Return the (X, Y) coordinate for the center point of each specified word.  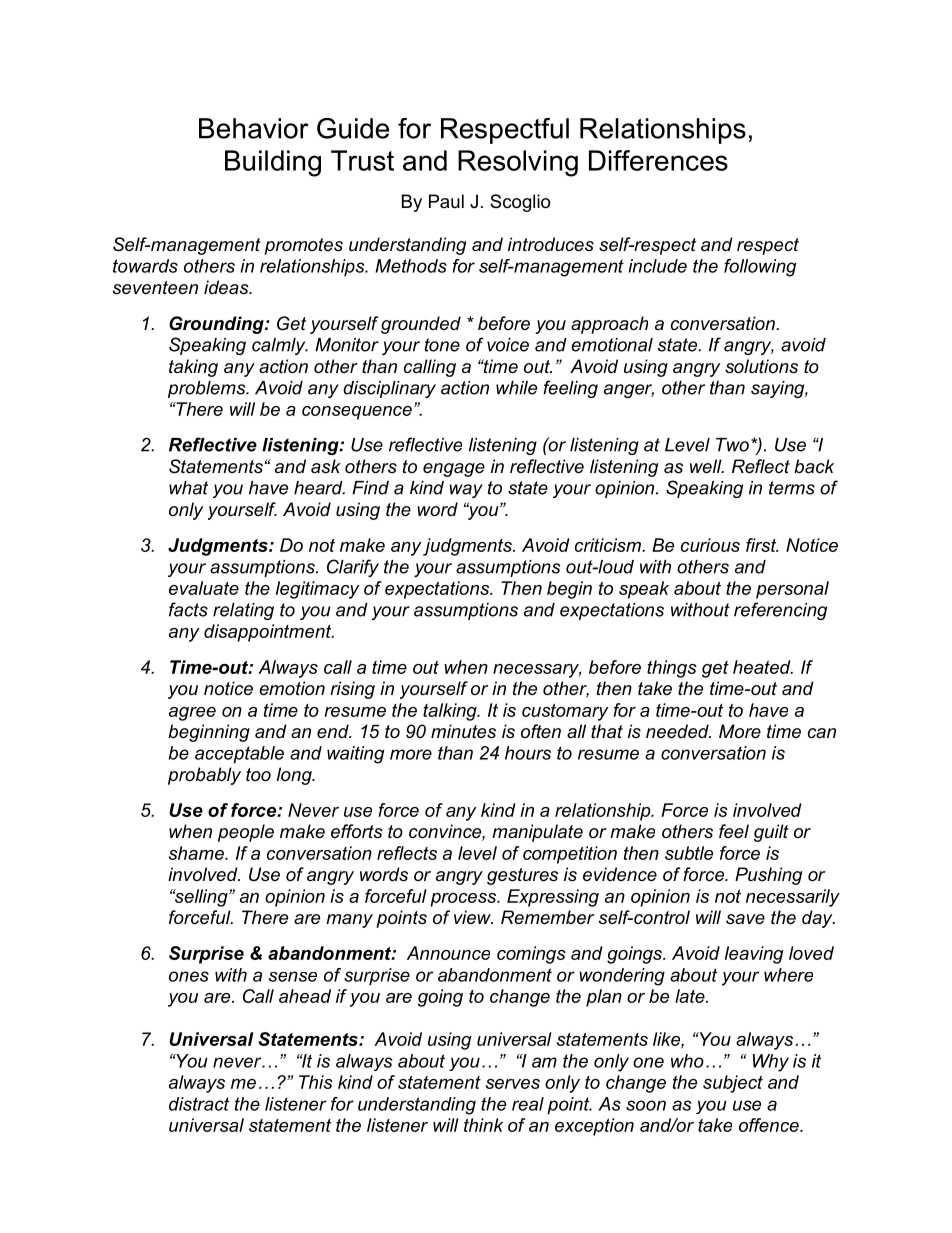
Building (273, 163)
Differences (658, 160)
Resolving (518, 163)
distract (199, 1104)
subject (733, 1084)
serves (513, 1084)
